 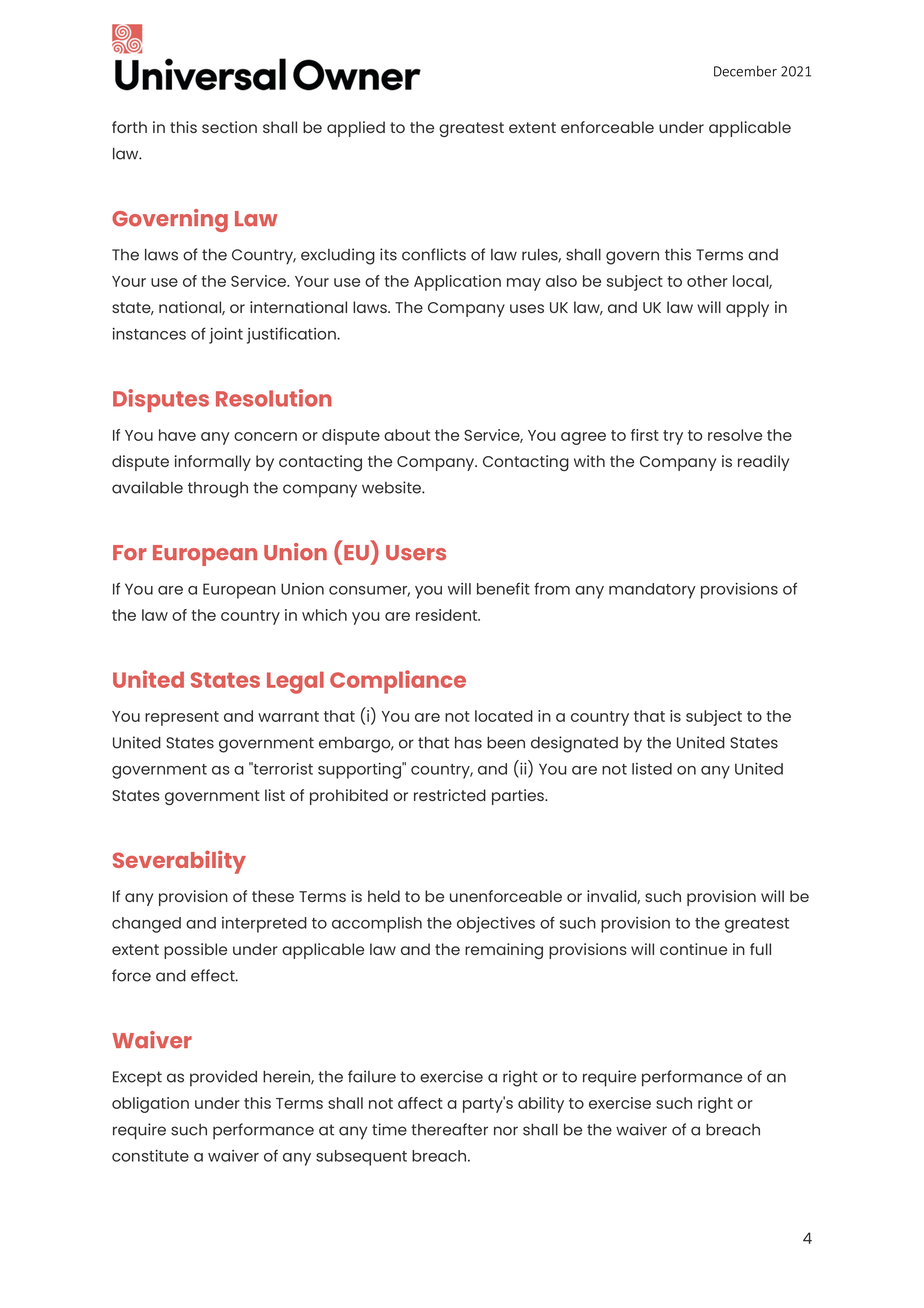 I want to click on section, so click(x=229, y=127).
